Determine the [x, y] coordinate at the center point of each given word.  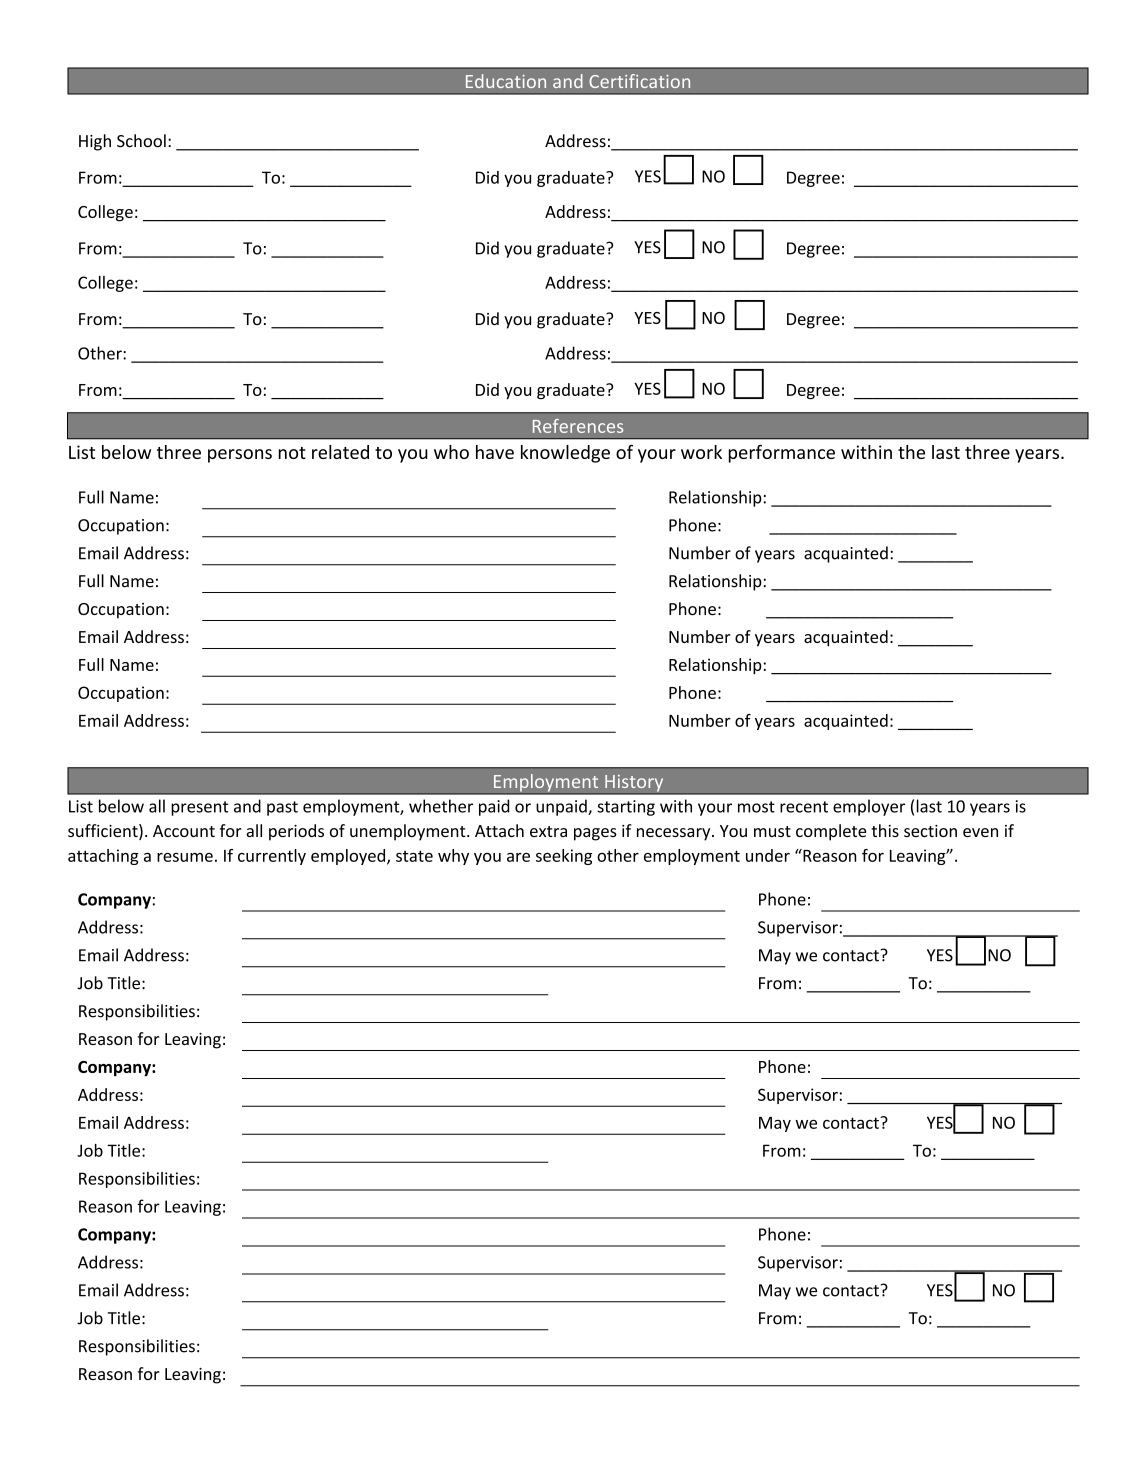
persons [240, 456]
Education [506, 81]
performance [782, 454]
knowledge [565, 454]
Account [184, 831]
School [141, 141]
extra [548, 831]
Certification [639, 81]
